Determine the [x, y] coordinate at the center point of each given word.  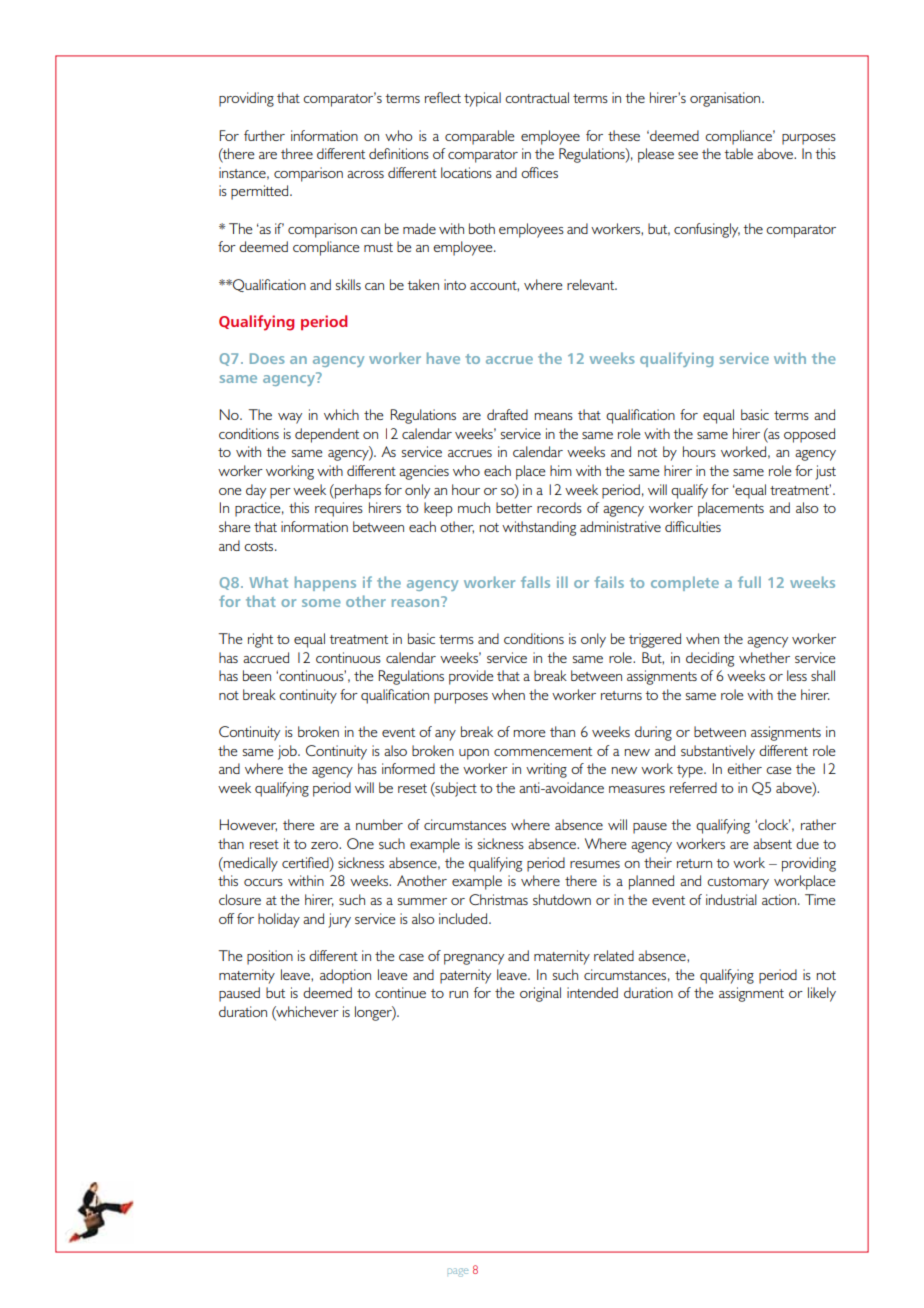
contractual [537, 97]
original [540, 994]
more [530, 733]
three [297, 153]
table [738, 153]
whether [764, 657]
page [458, 1272]
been [257, 675]
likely [822, 994]
